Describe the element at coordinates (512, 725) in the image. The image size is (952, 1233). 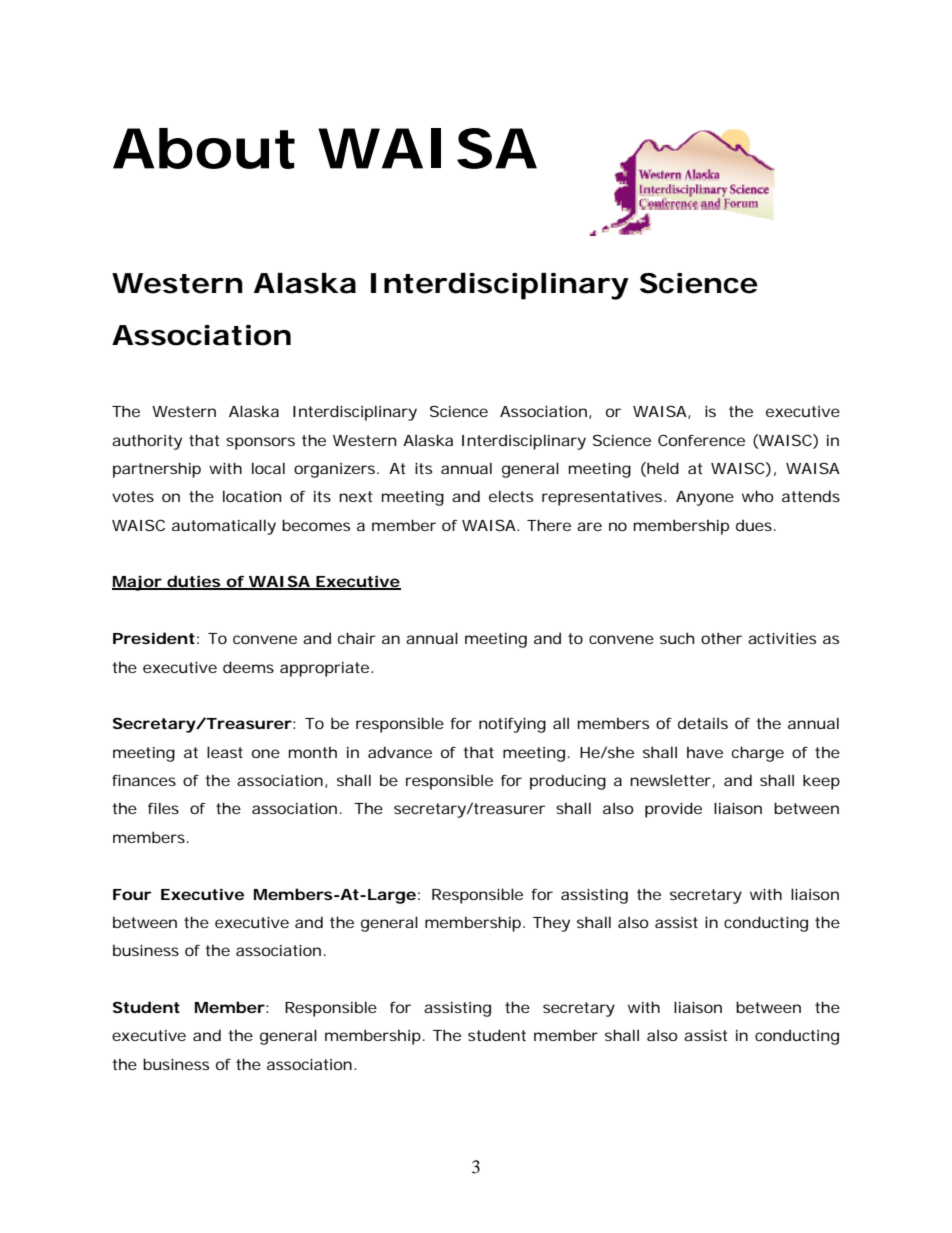
I see `notifying` at that location.
